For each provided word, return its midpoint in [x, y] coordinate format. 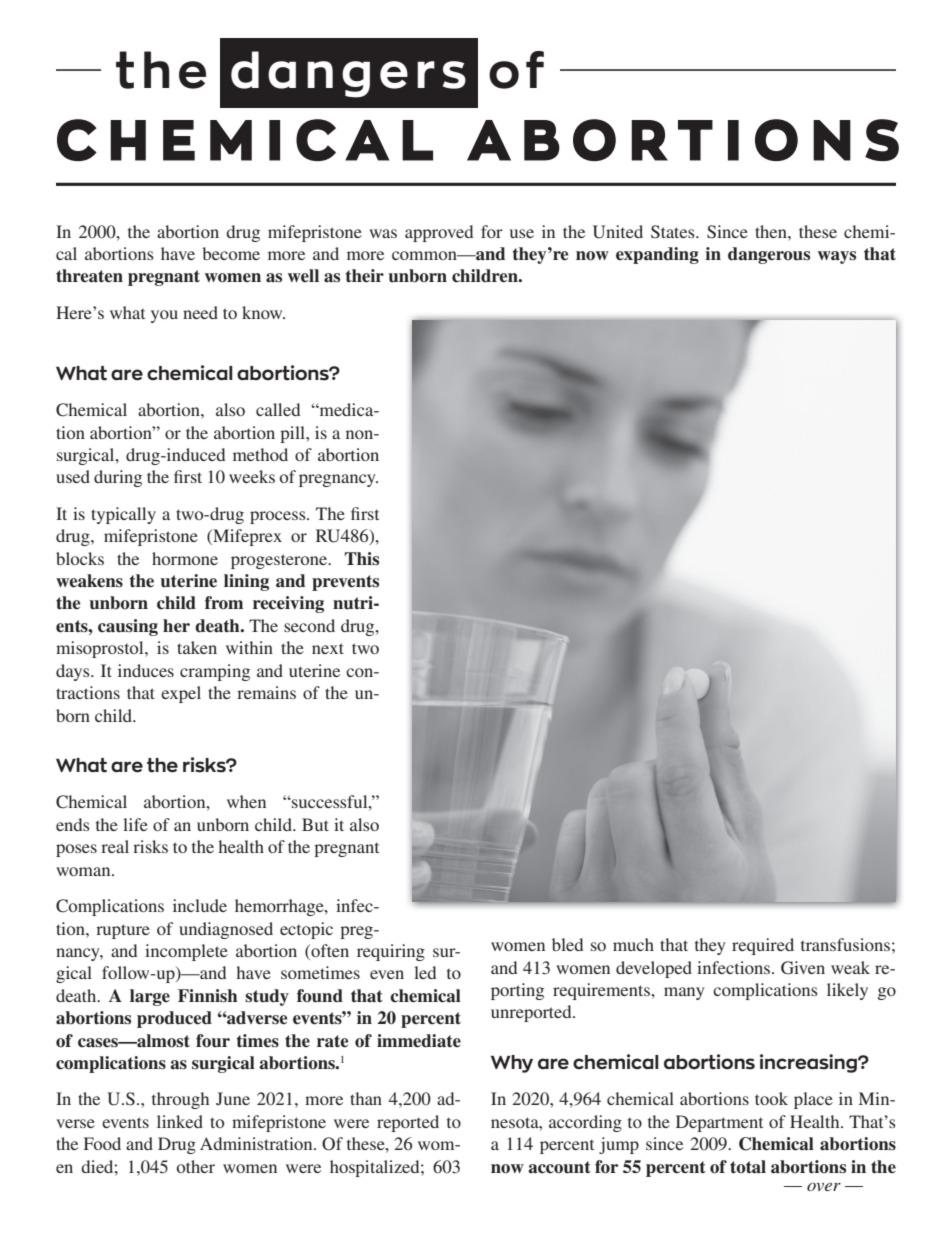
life [135, 824]
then [772, 231]
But [315, 824]
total [748, 1167]
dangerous [769, 255]
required [763, 946]
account [559, 1167]
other [196, 1166]
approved [439, 233]
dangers [348, 74]
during [118, 478]
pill [293, 434]
